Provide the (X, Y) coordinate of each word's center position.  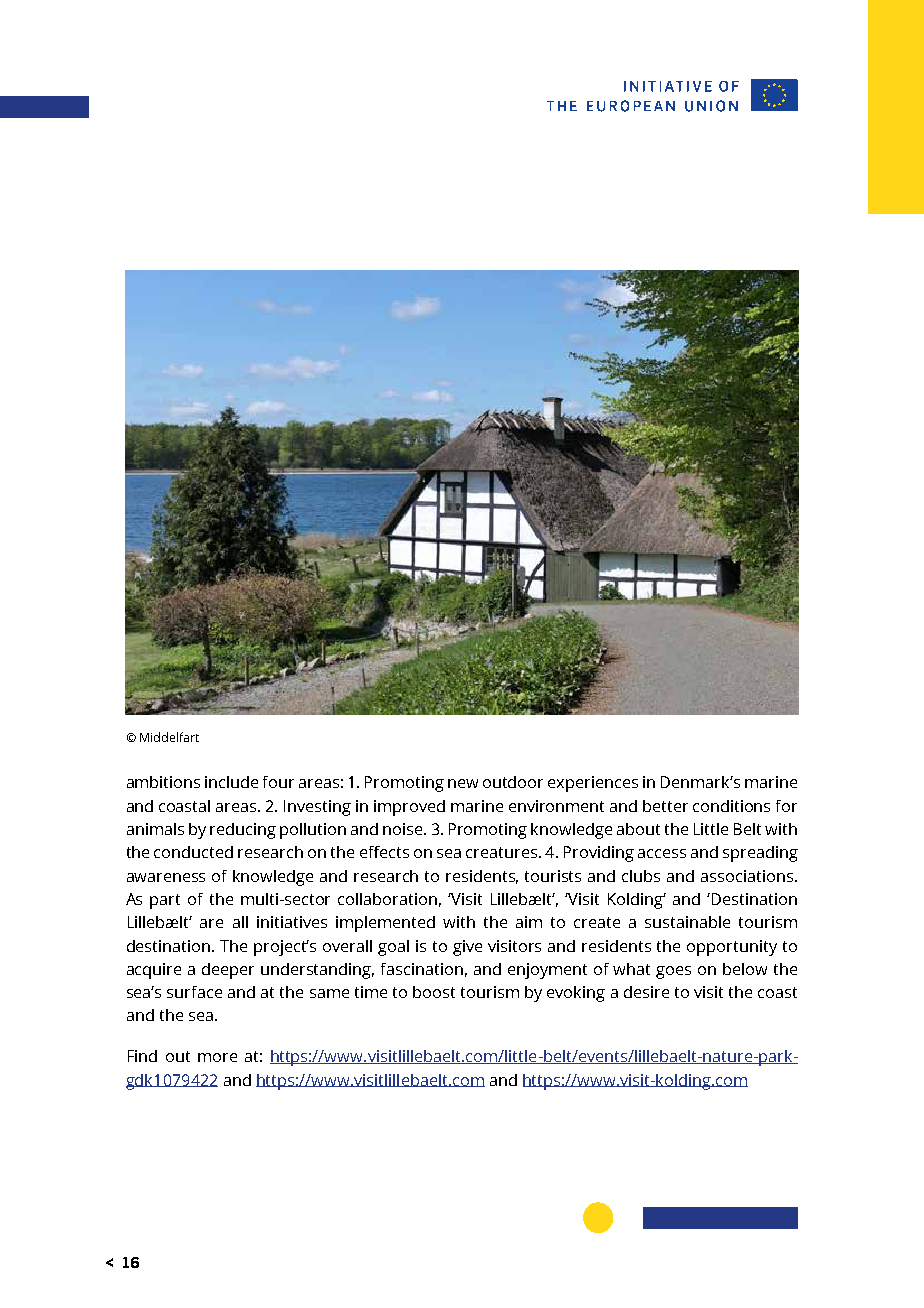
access (662, 853)
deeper (228, 971)
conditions (731, 806)
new (463, 783)
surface (194, 992)
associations (747, 876)
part (165, 901)
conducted (193, 852)
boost (434, 992)
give (467, 948)
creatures (501, 852)
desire (646, 992)
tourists (553, 876)
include (231, 782)
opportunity (732, 948)
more (217, 1057)
